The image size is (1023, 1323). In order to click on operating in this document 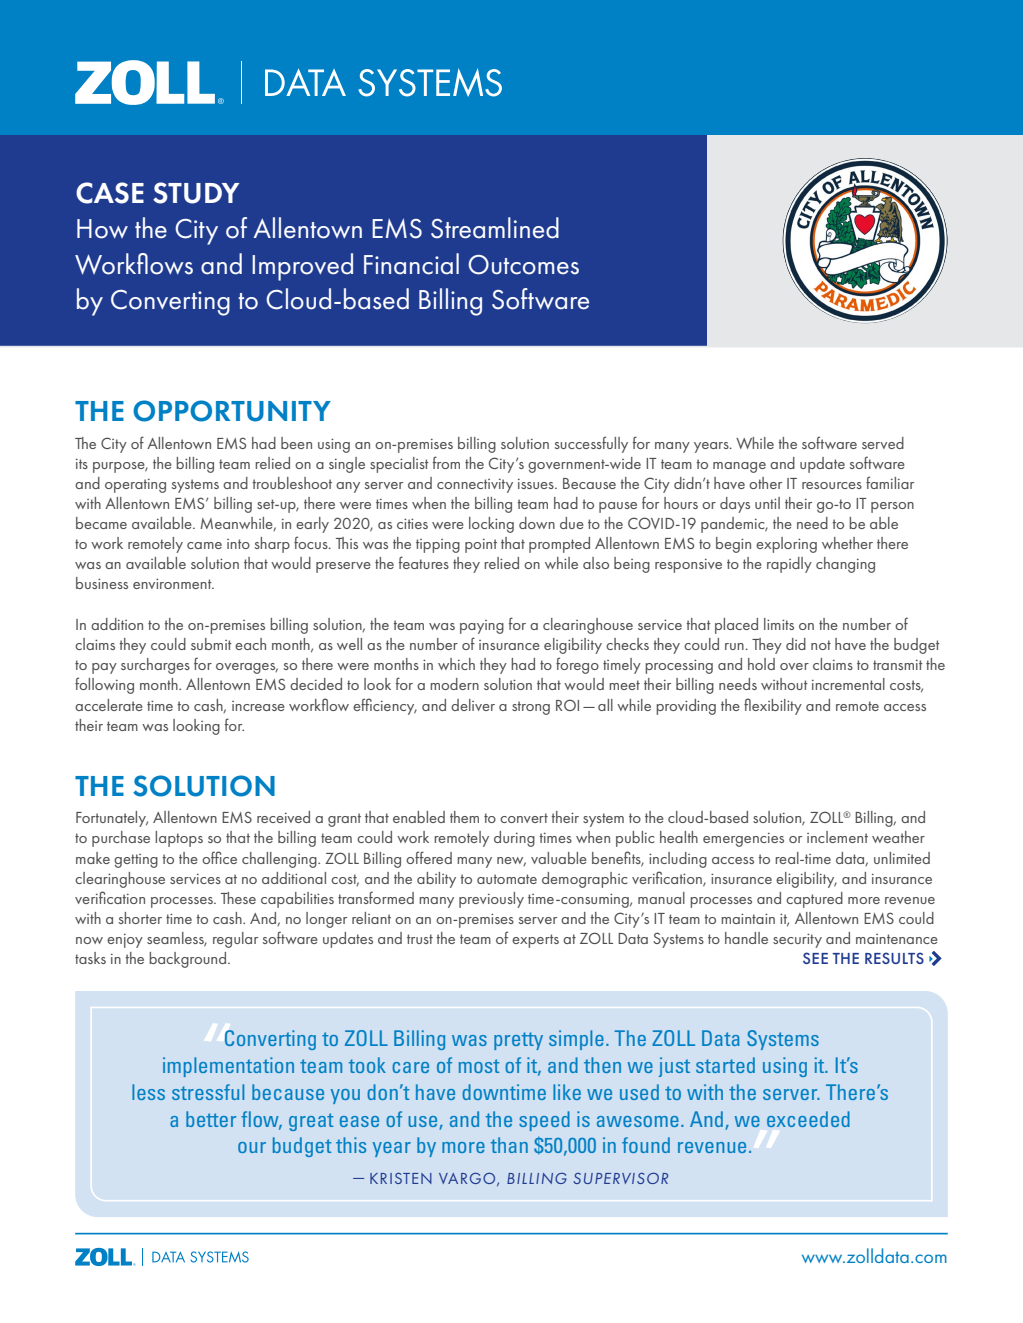, I will do `click(135, 486)`.
